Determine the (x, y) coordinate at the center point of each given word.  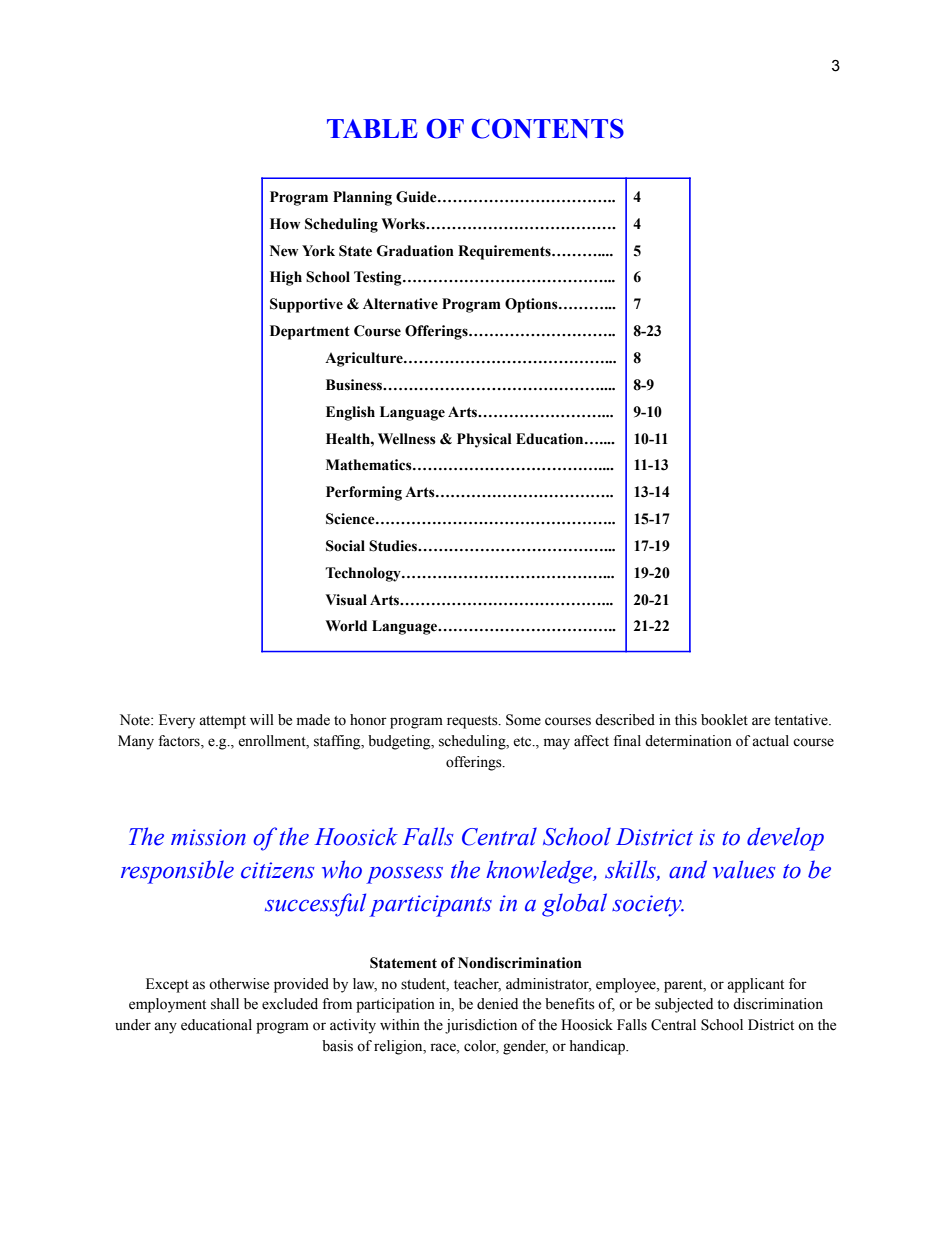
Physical (484, 440)
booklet (724, 720)
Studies (394, 546)
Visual (346, 600)
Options (532, 305)
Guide (417, 197)
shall (225, 1004)
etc (523, 742)
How (285, 224)
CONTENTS (547, 128)
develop (785, 839)
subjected (684, 1005)
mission (208, 837)
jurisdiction (481, 1026)
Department (310, 332)
